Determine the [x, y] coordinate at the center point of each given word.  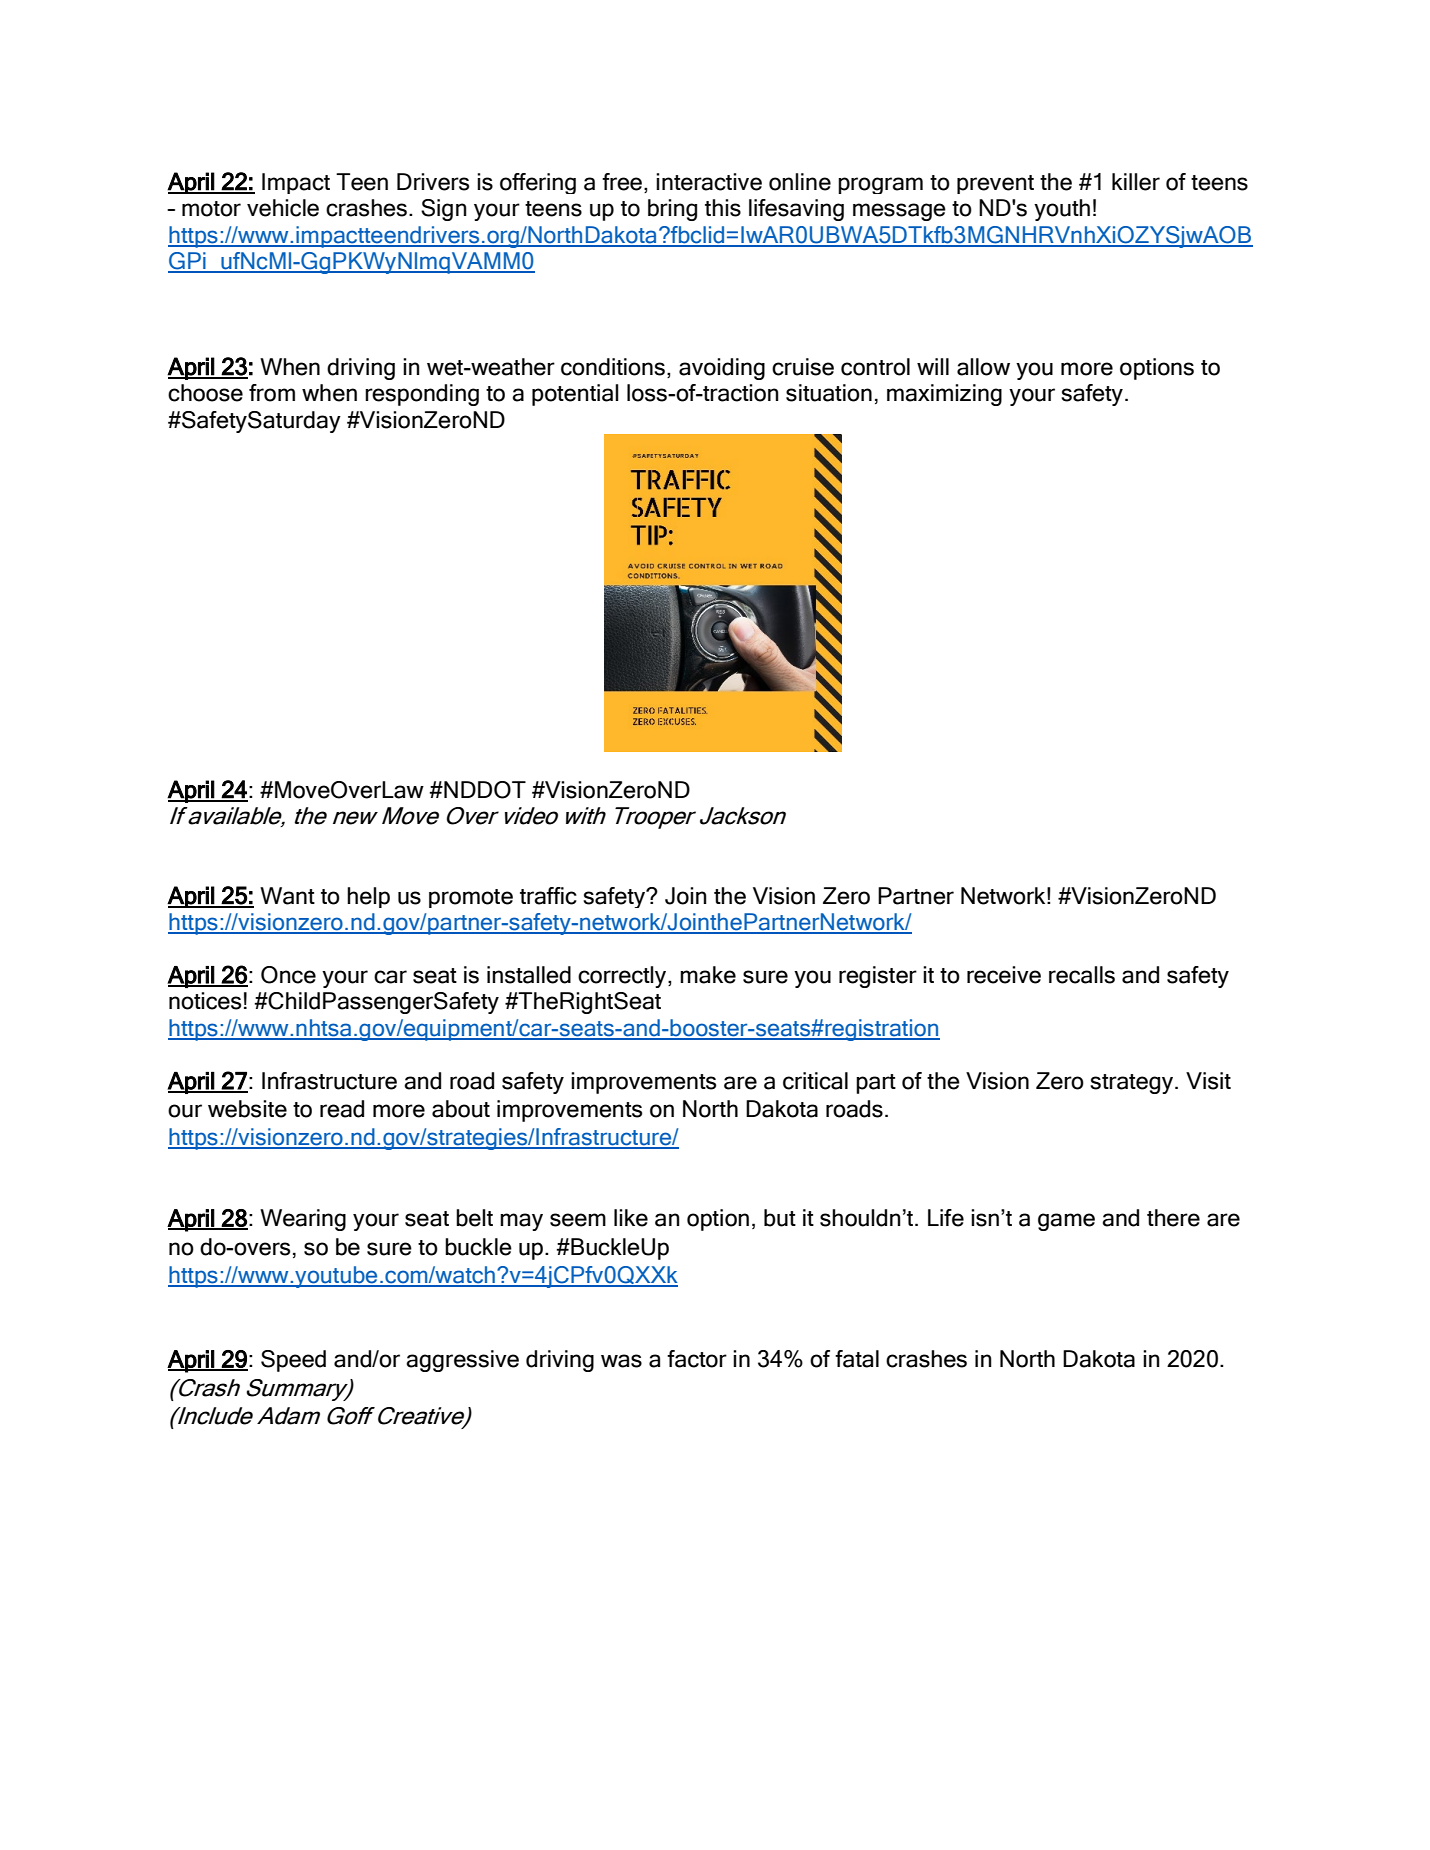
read [342, 1109]
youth [1062, 210]
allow [983, 367]
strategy [1133, 1084]
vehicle [283, 208]
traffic [548, 896]
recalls [1082, 975]
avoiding [722, 369]
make [708, 975]
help [368, 897]
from [272, 393]
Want [287, 896]
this [723, 208]
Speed [293, 1361]
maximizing [944, 395]
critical [815, 1081]
